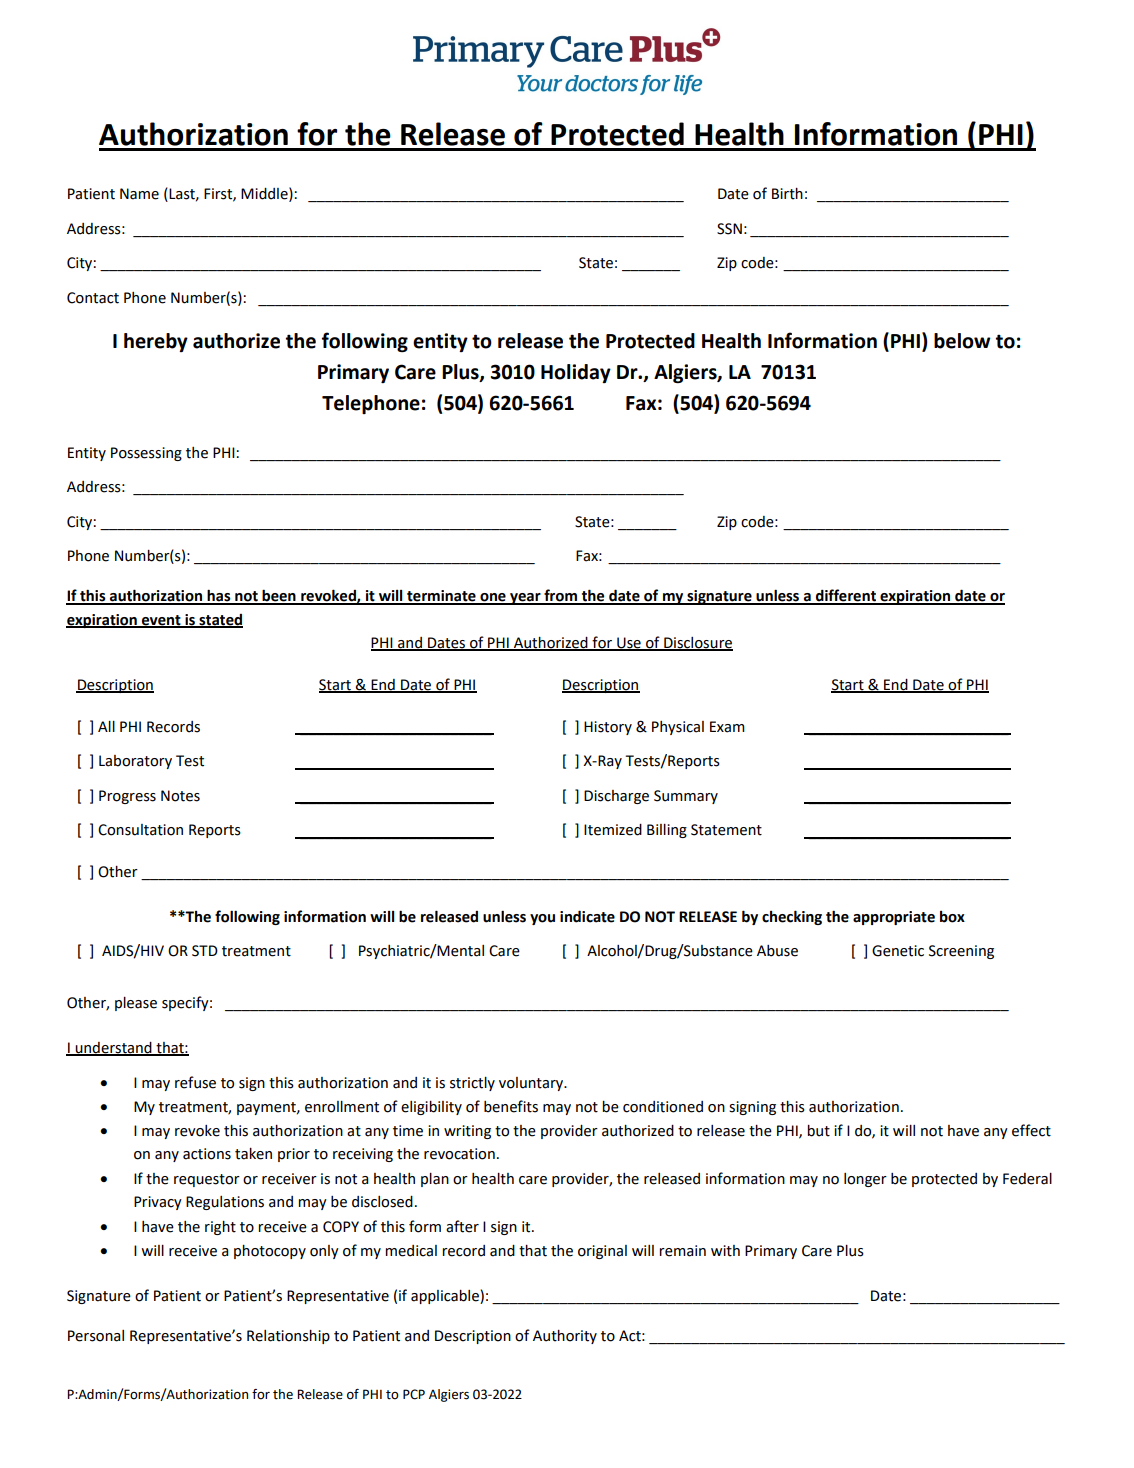  I want to click on Birth, so click(787, 194).
